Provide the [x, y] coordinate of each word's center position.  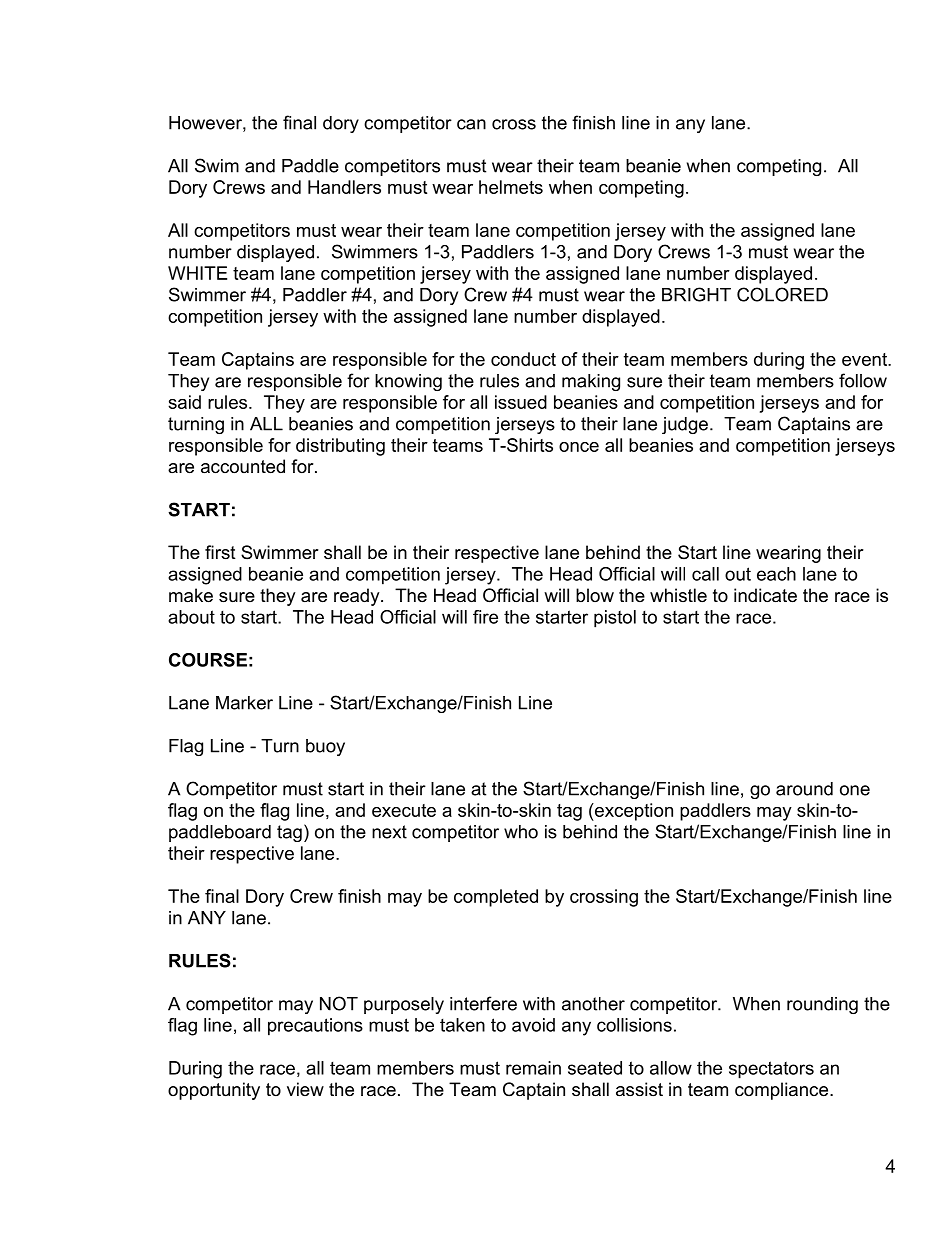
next [389, 832]
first [220, 552]
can [471, 124]
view [305, 1089]
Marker [244, 703]
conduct [523, 359]
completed [496, 898]
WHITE [197, 273]
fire [485, 617]
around [804, 789]
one [855, 790]
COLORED [782, 294]
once [579, 447]
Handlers [344, 187]
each [776, 574]
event [865, 359]
